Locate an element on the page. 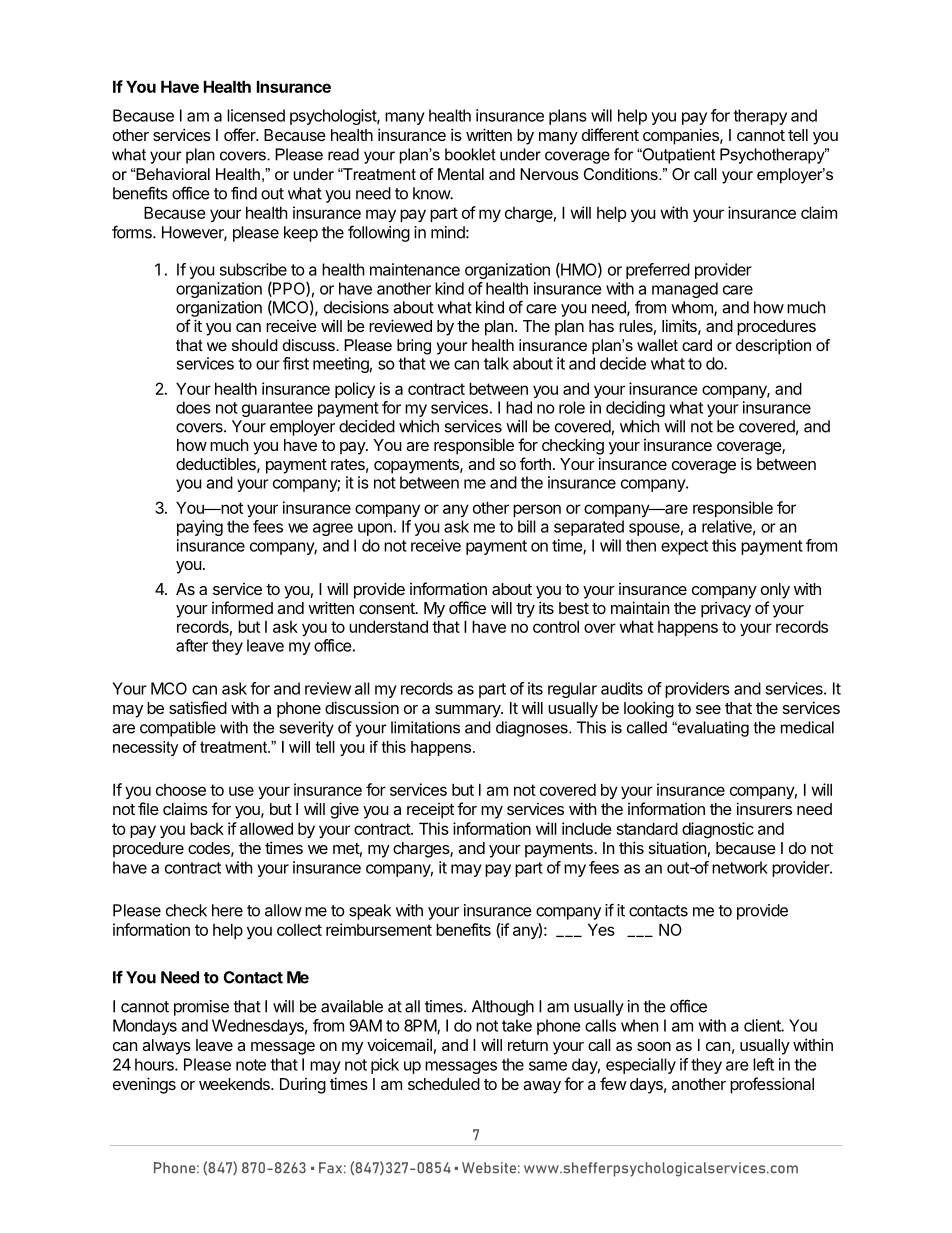 The height and width of the document is (1233, 952). talk is located at coordinates (496, 363).
